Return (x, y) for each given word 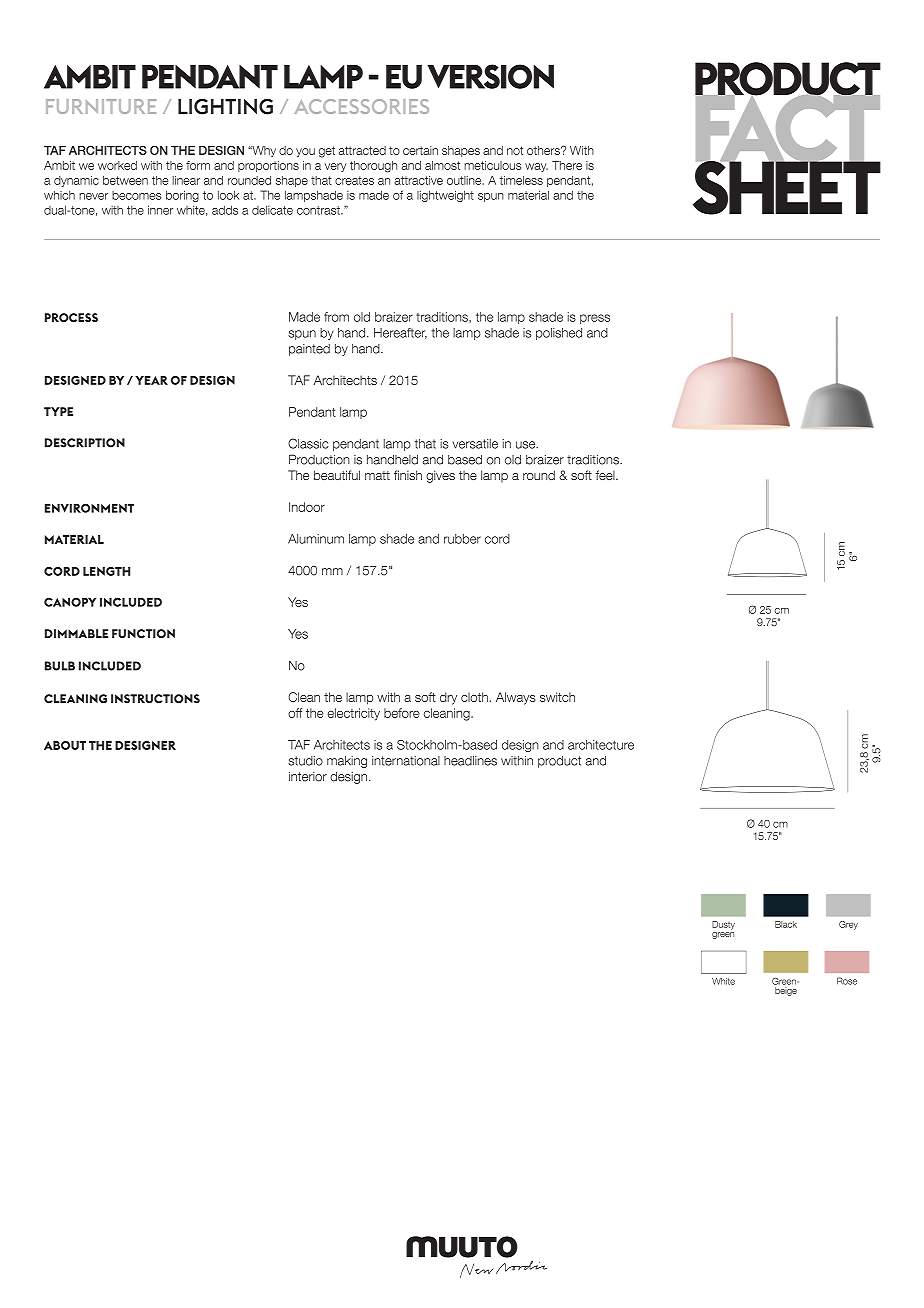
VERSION (490, 76)
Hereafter (400, 333)
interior (308, 776)
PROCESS (71, 317)
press (595, 319)
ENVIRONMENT (89, 508)
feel (606, 475)
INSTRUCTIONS (155, 699)
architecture (601, 745)
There (567, 165)
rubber (462, 539)
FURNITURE (101, 106)
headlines (470, 761)
